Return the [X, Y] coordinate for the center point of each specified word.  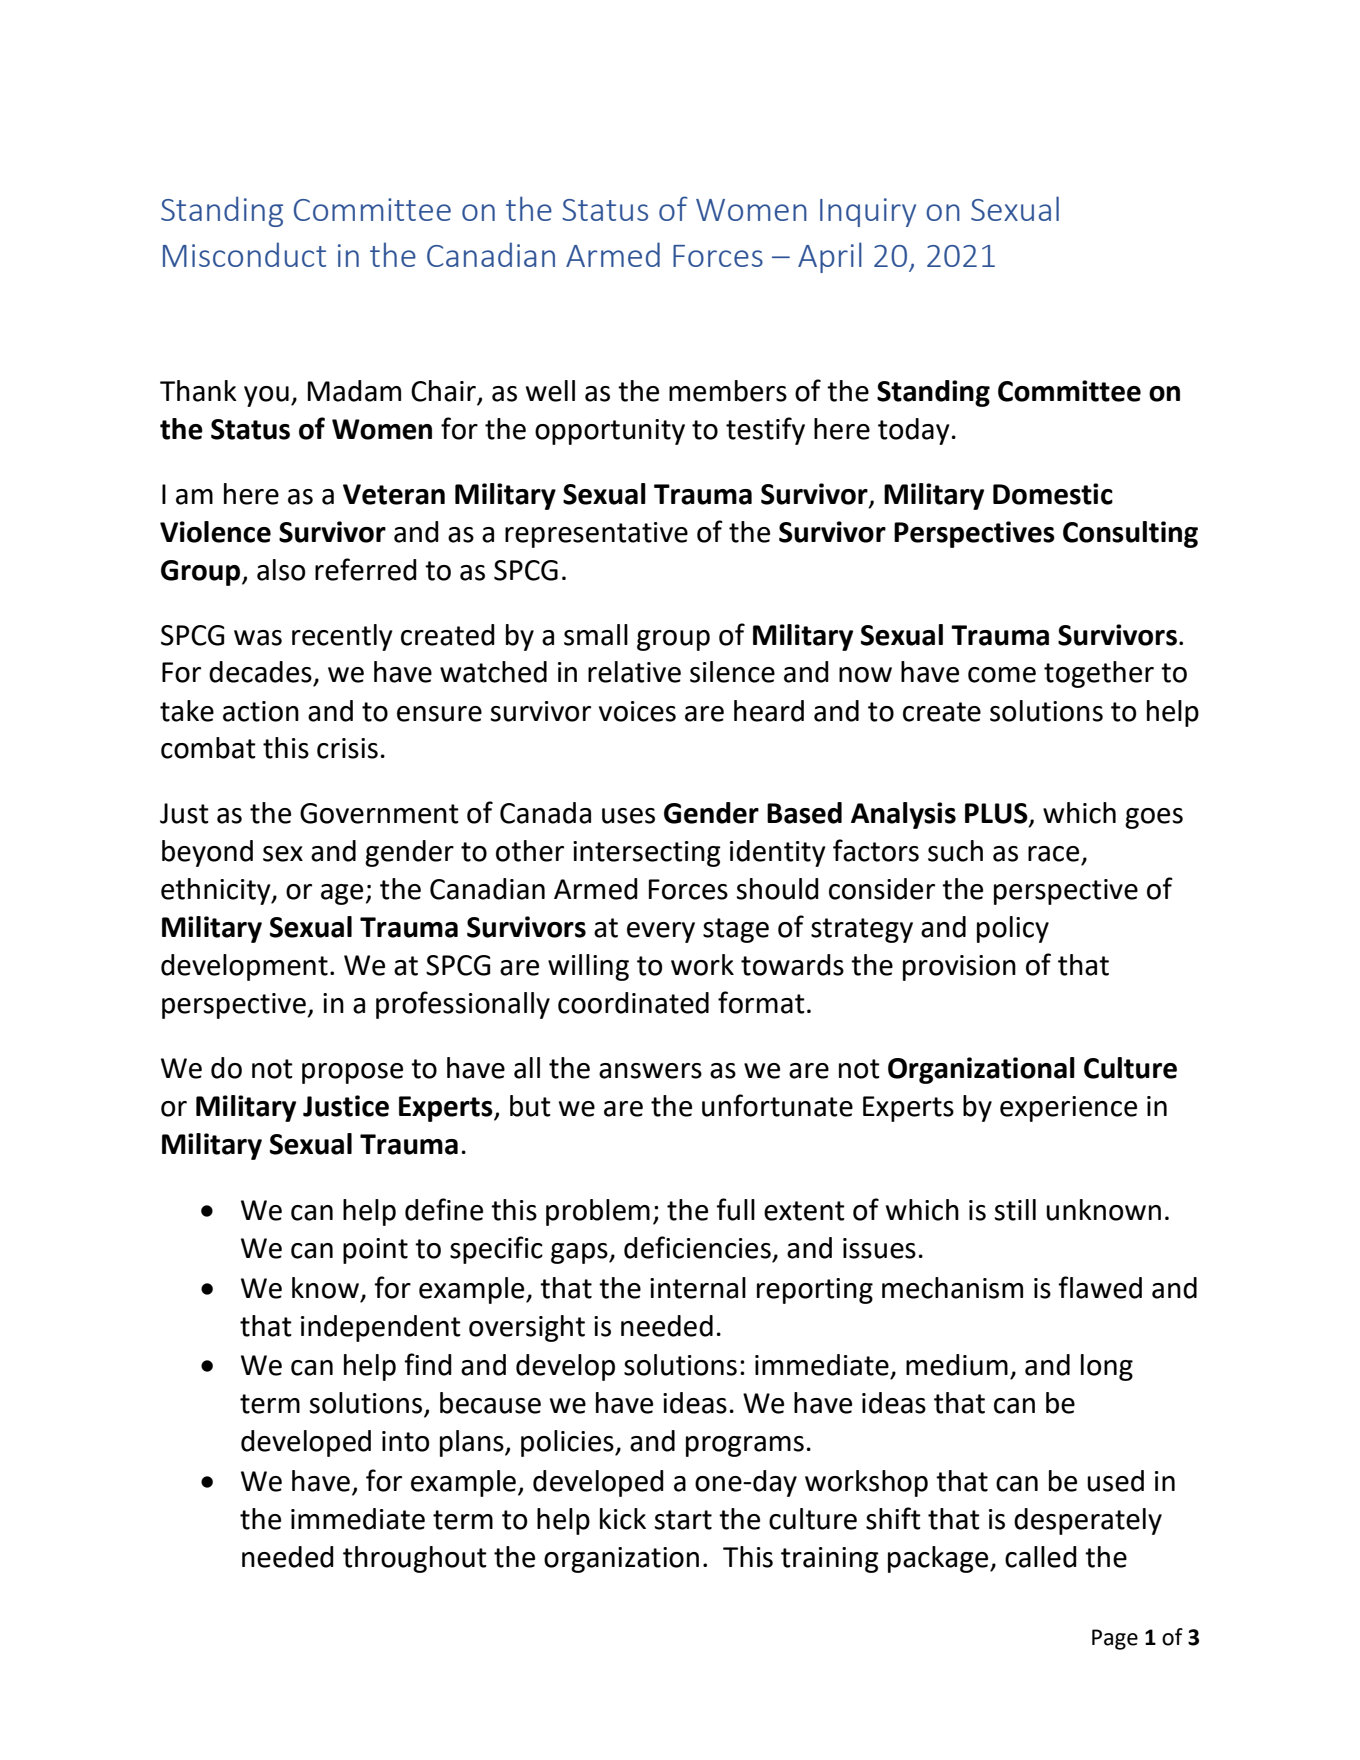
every [661, 932]
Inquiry [868, 212]
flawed [1100, 1287]
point [375, 1251]
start [683, 1520]
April [830, 257]
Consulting [1130, 534]
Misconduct [244, 254]
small [596, 635]
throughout [415, 1559]
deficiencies [697, 1247]
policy [1013, 929]
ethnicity [217, 891]
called [1041, 1557]
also [281, 570]
